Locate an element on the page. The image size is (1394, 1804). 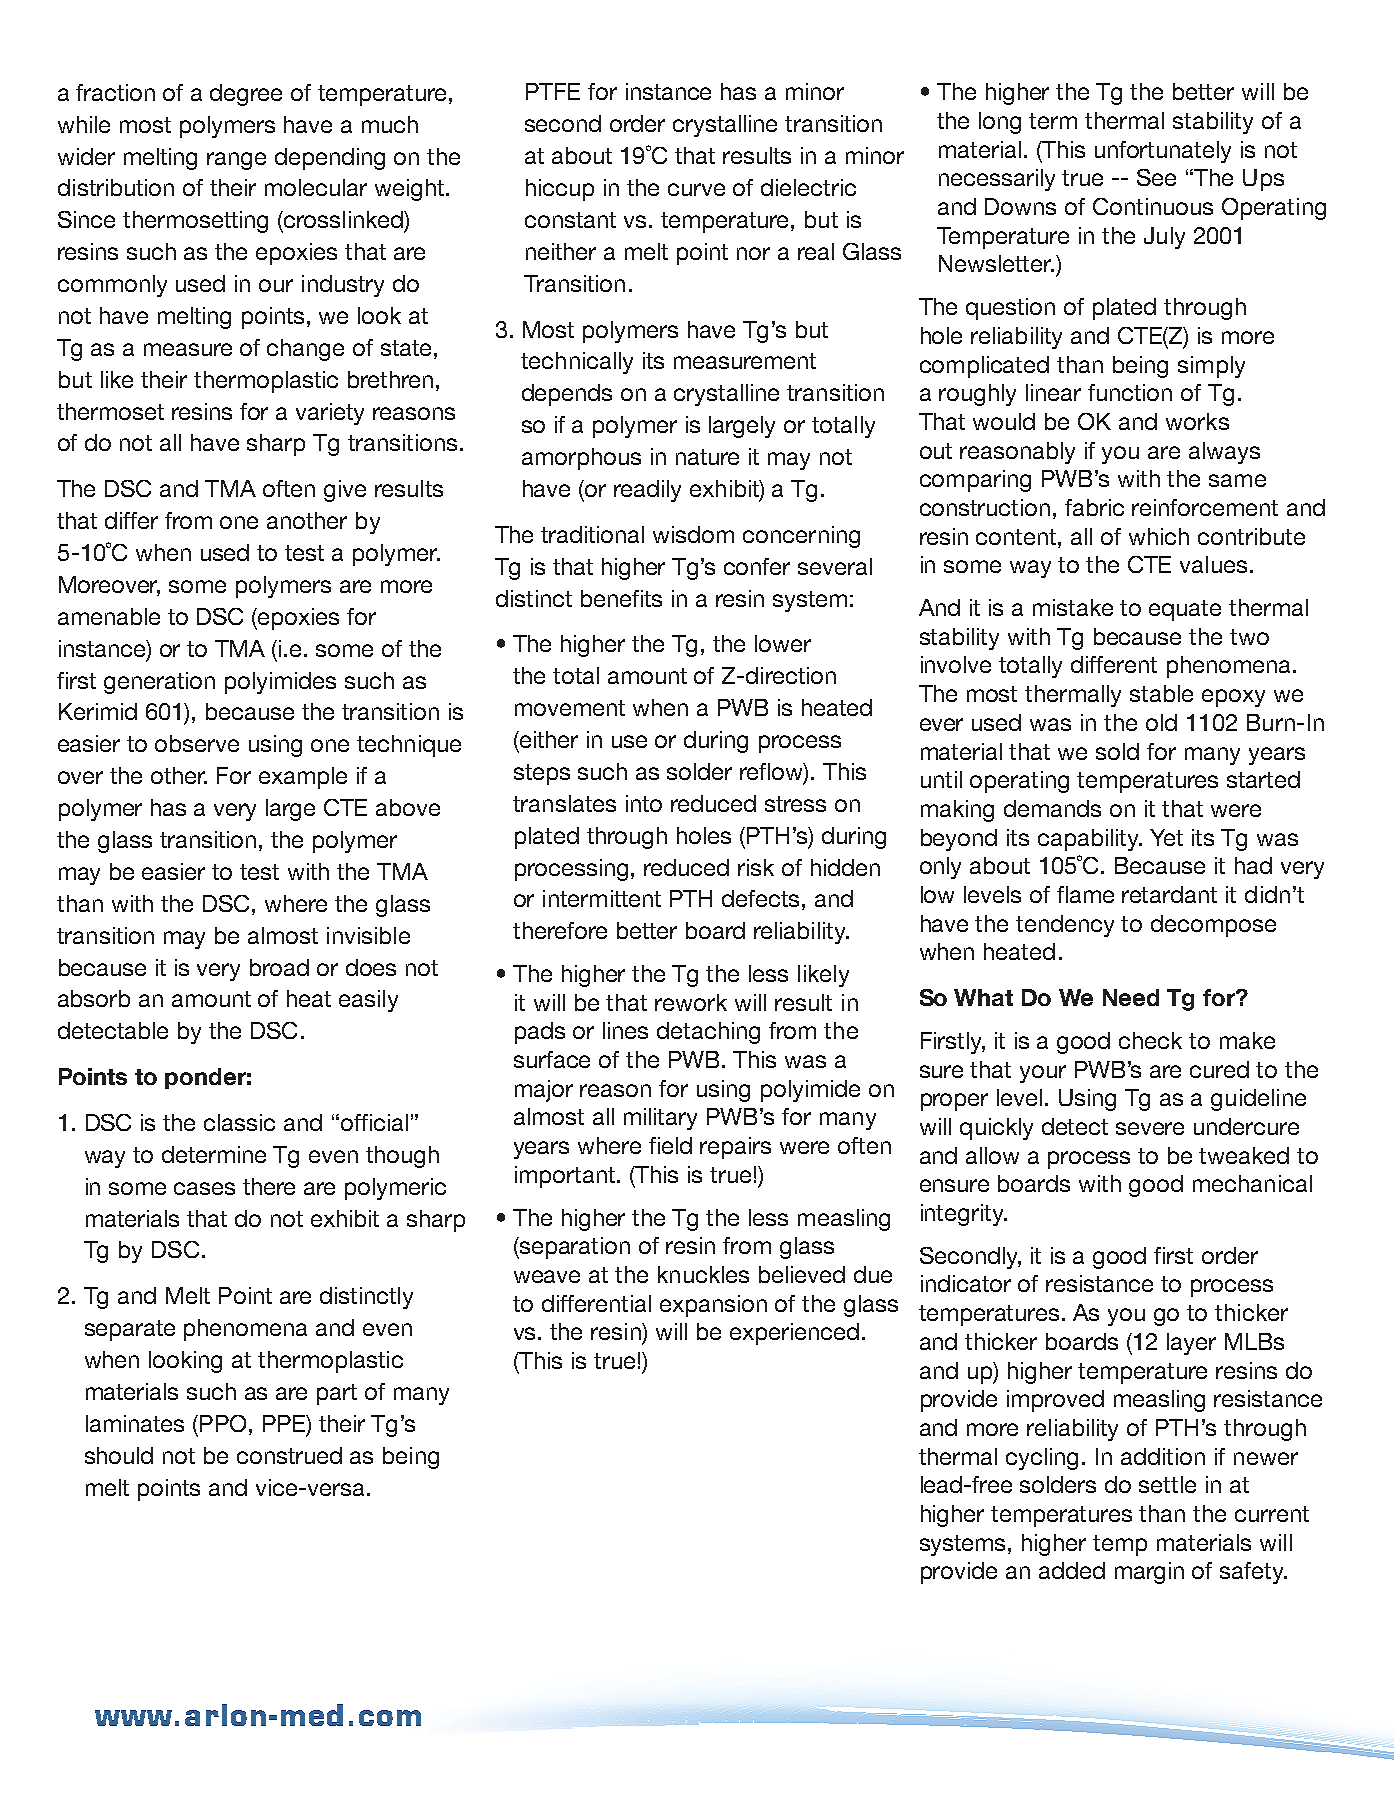
should is located at coordinates (119, 1455).
